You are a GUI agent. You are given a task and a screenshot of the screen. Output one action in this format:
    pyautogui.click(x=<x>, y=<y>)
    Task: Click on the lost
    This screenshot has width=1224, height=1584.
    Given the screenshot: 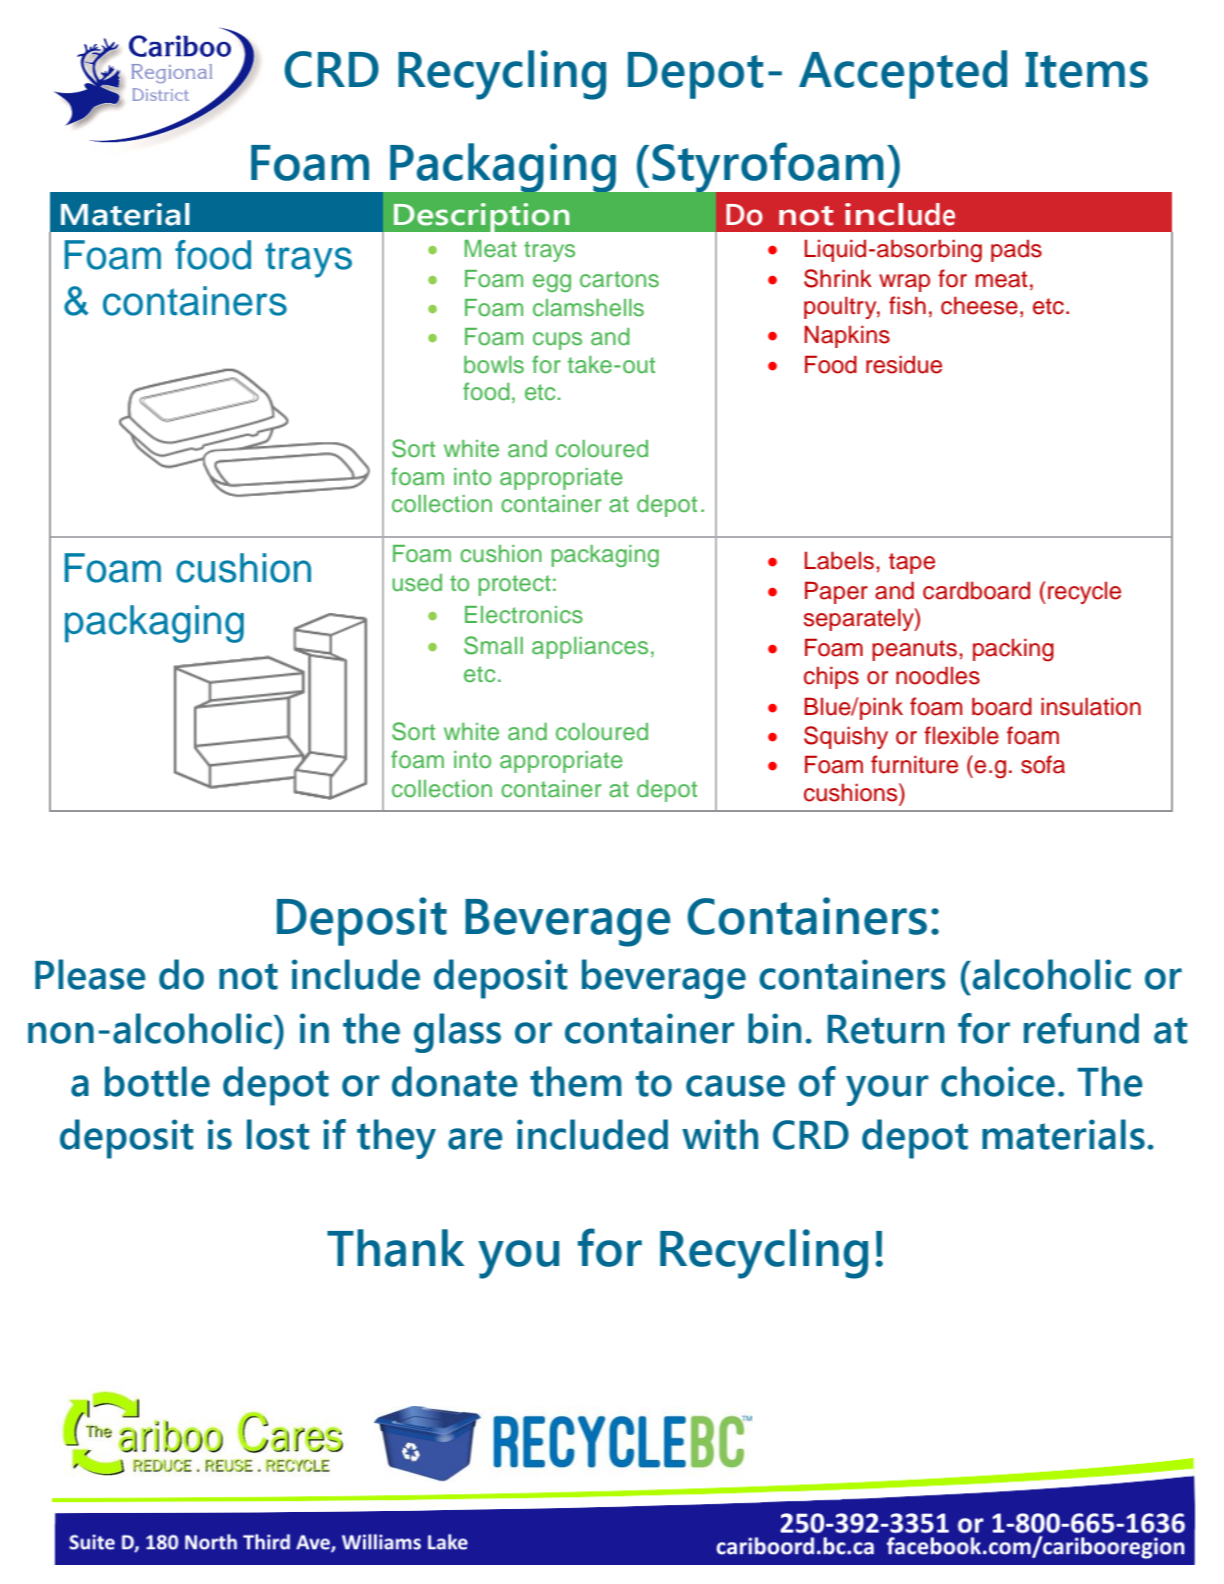 What is the action you would take?
    pyautogui.click(x=278, y=1134)
